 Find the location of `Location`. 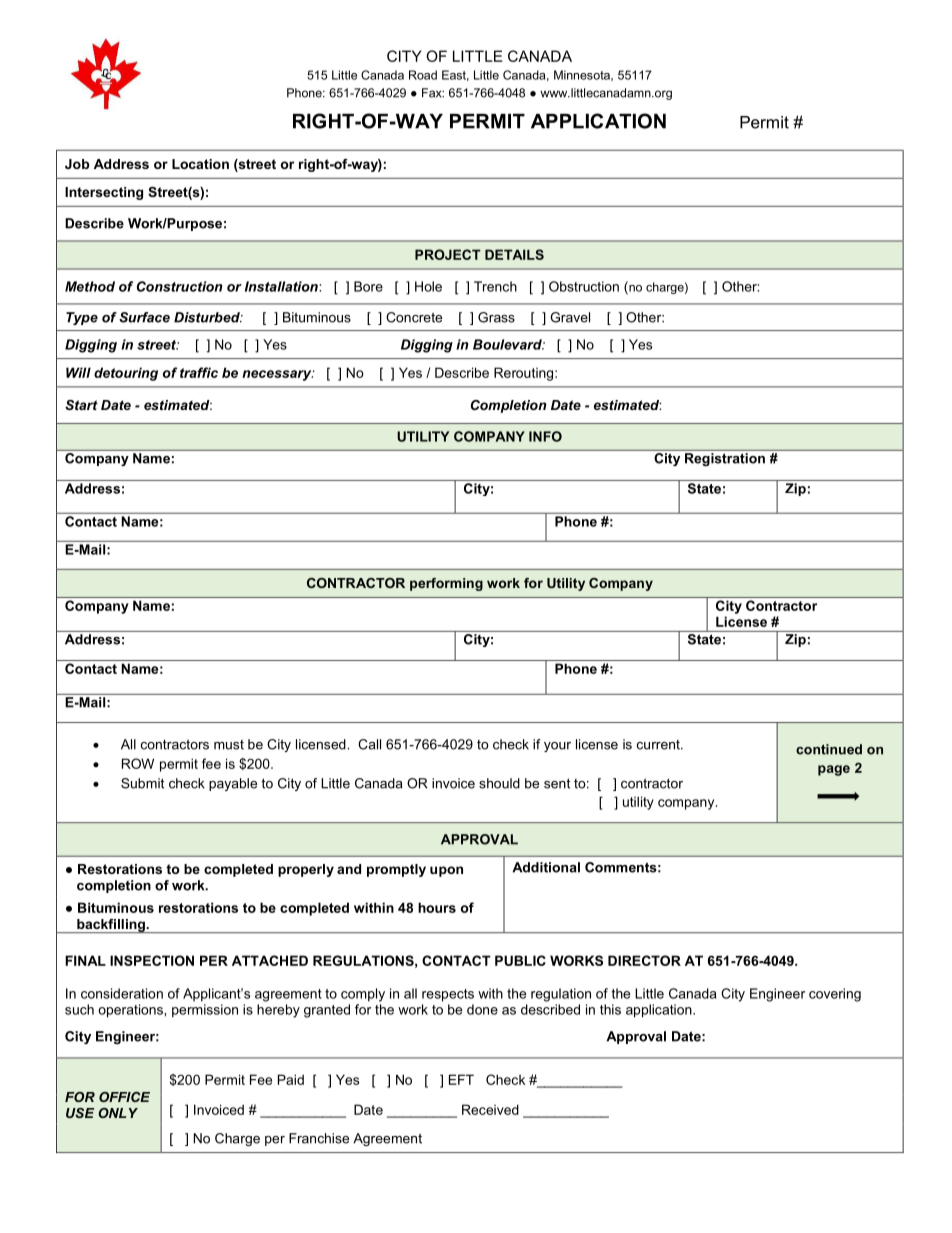

Location is located at coordinates (200, 164).
